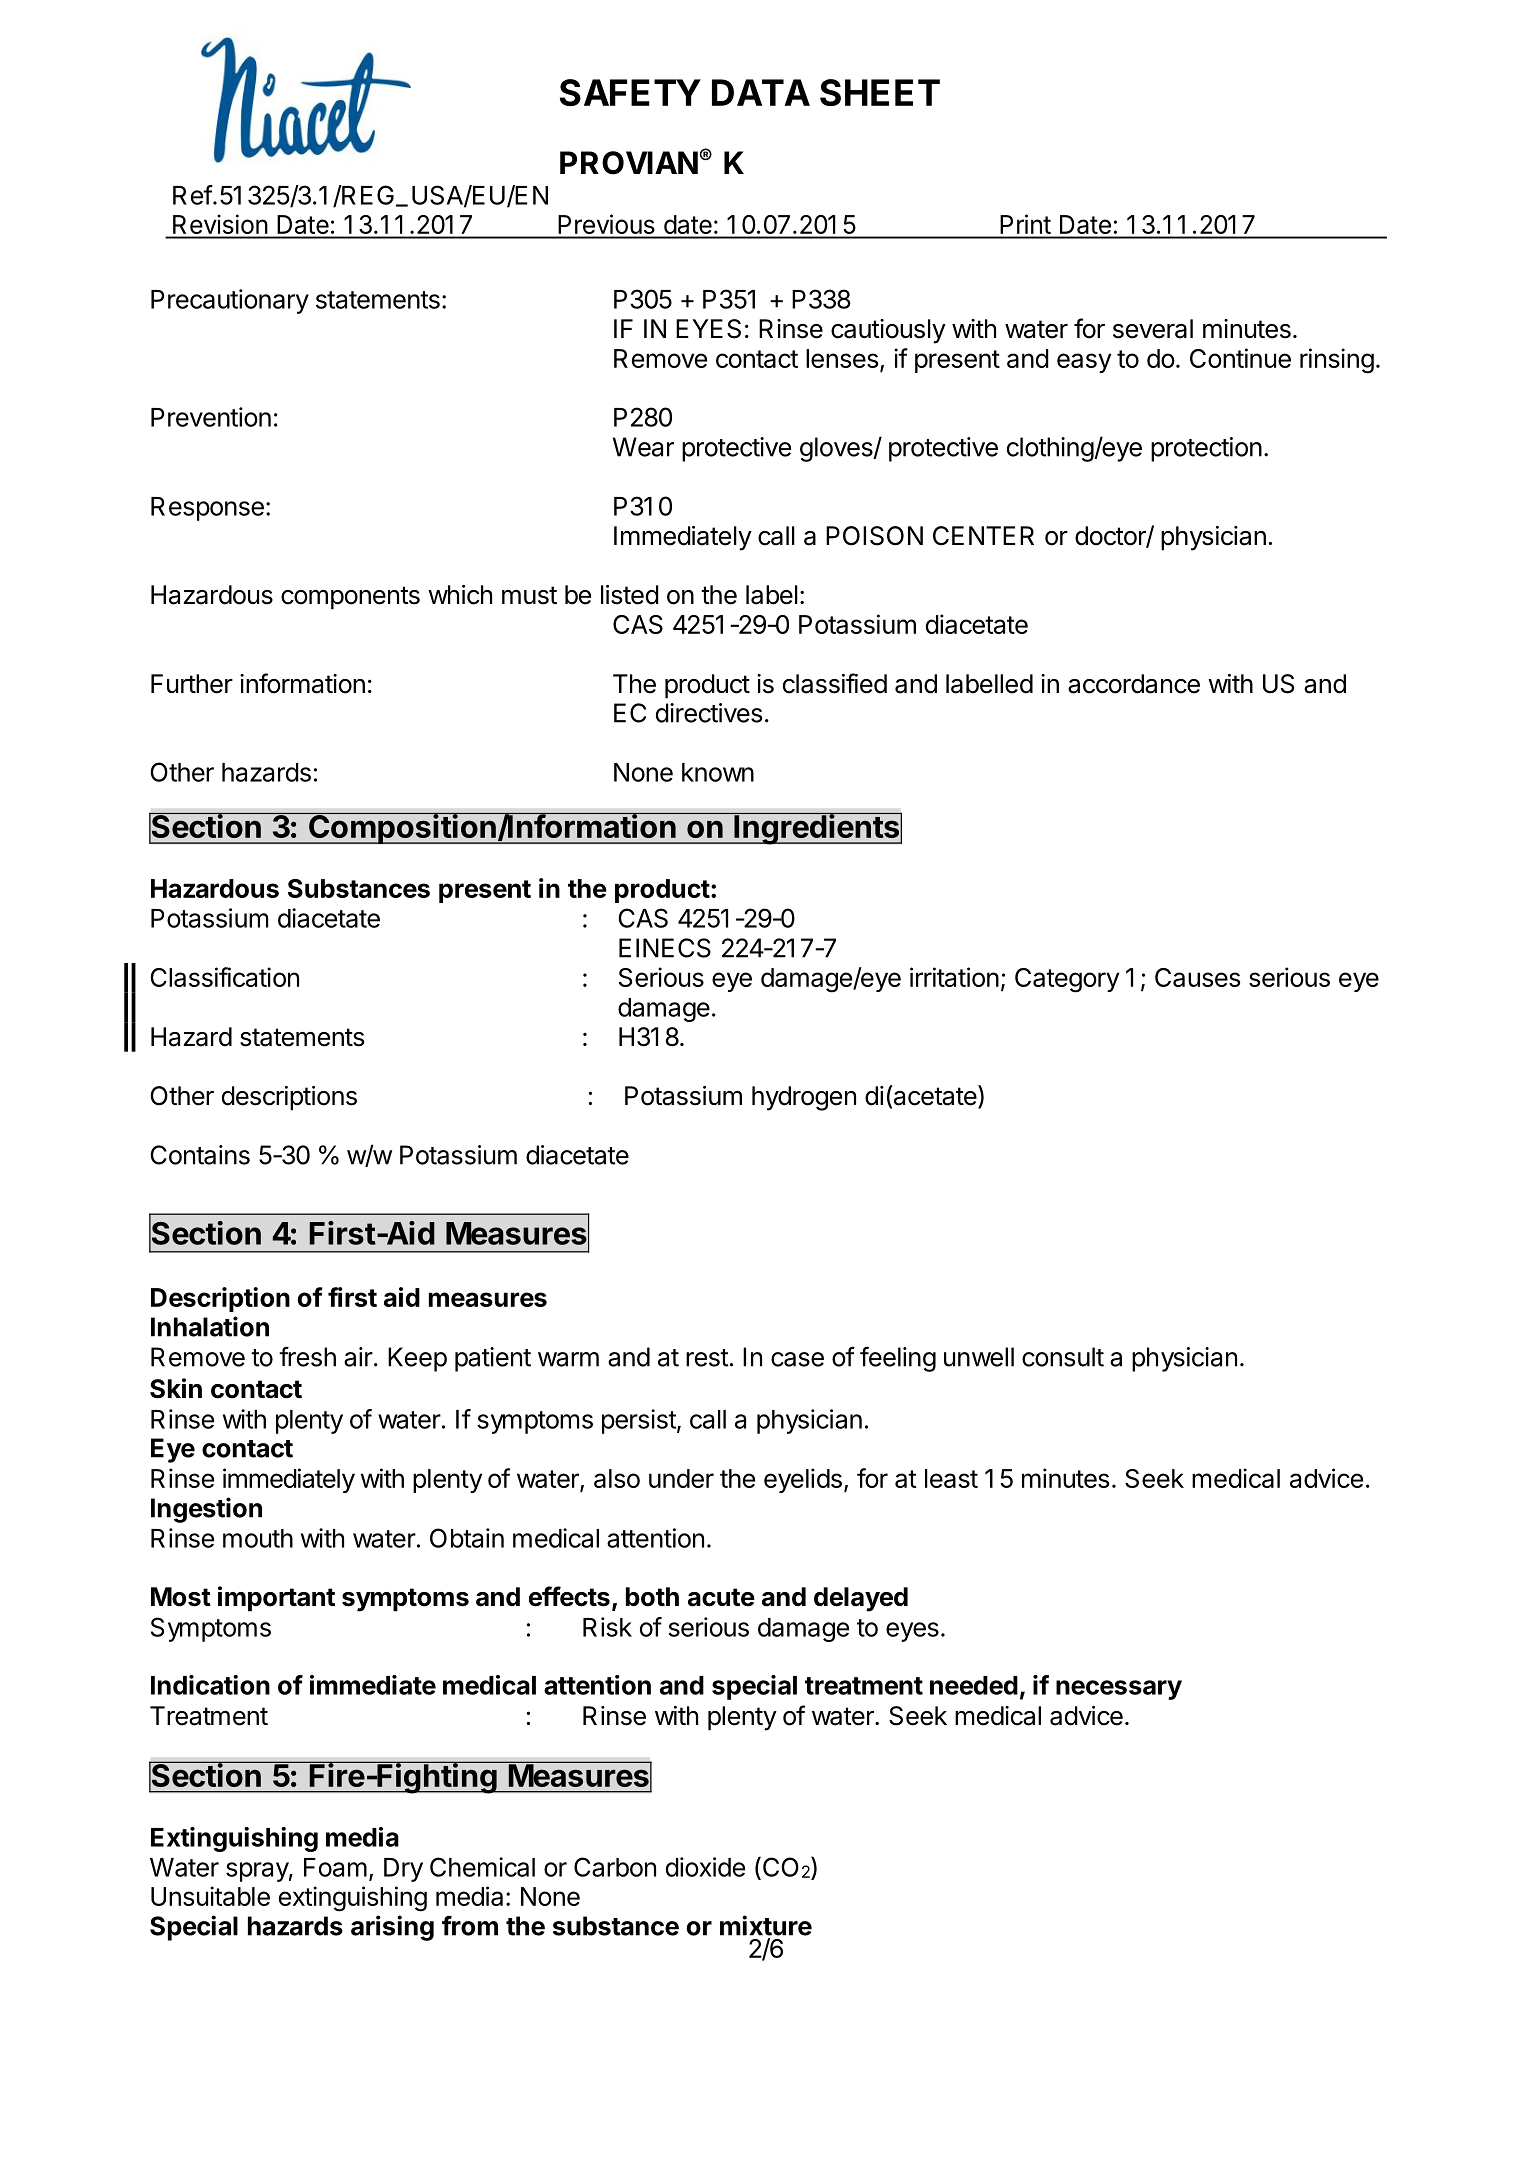  Describe the element at coordinates (709, 713) in the screenshot. I see `directives` at that location.
